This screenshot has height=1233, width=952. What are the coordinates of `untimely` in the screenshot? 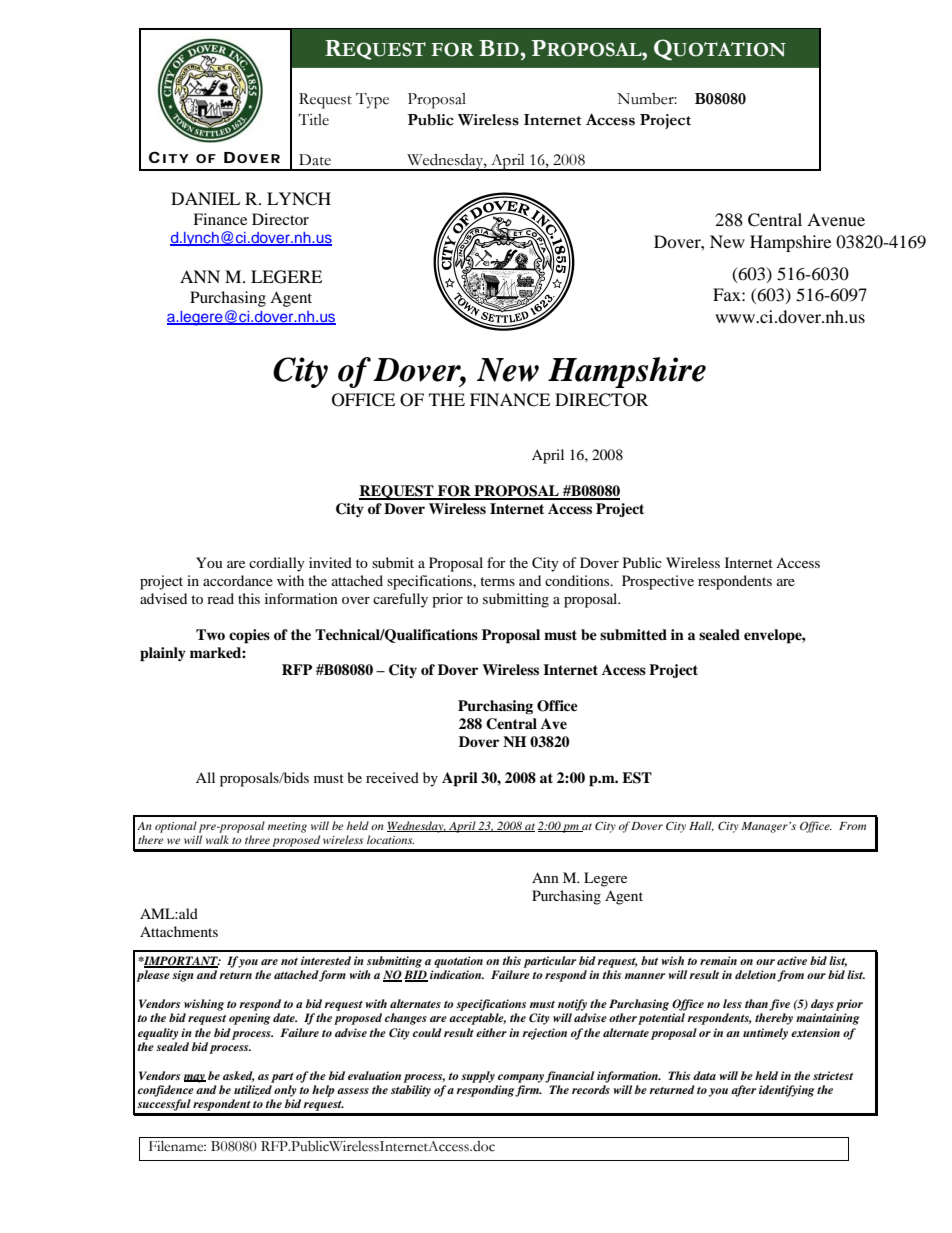 It's located at (765, 1034).
